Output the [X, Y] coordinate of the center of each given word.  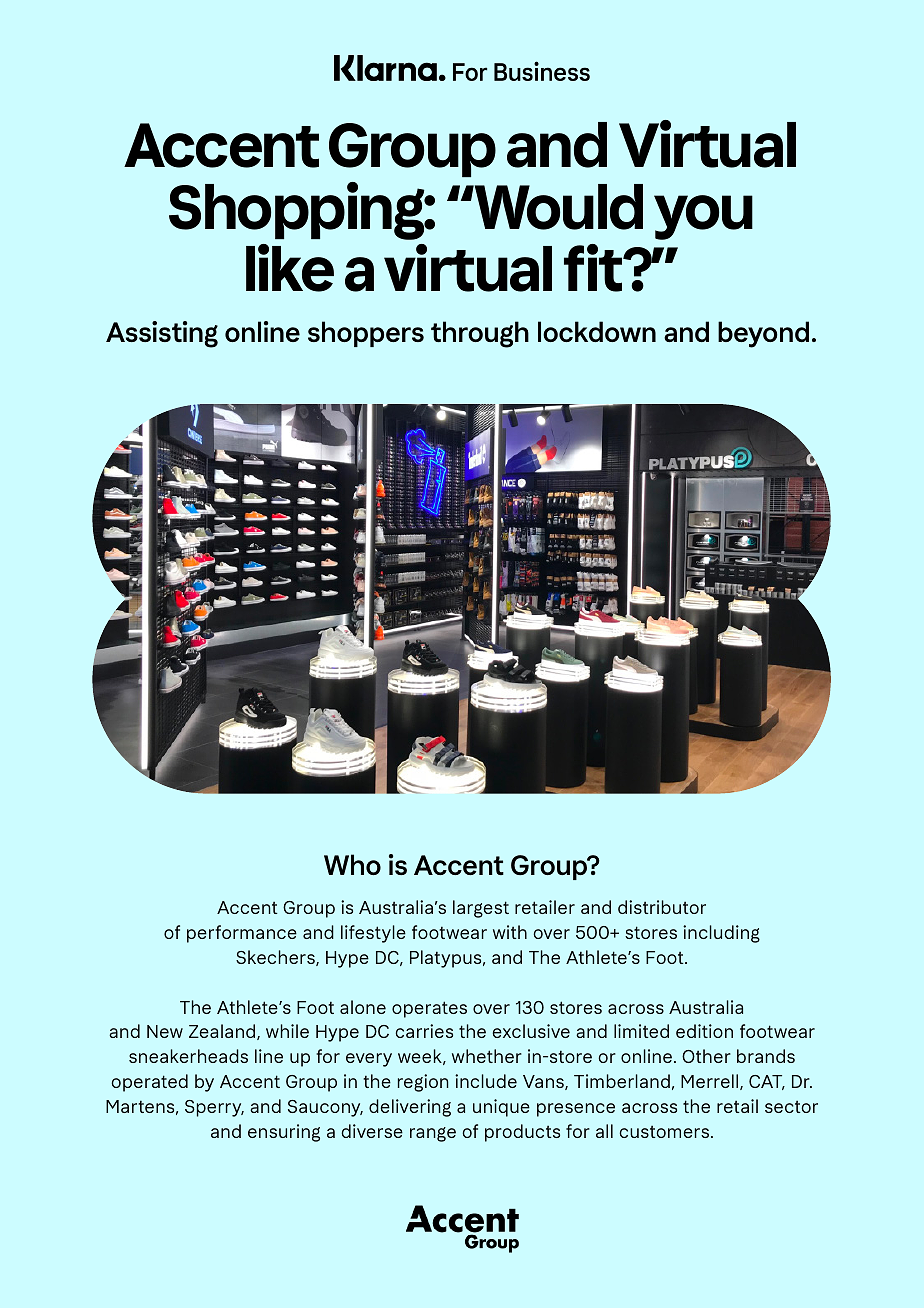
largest [481, 909]
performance [242, 934]
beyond [763, 334]
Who [352, 864]
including [721, 934]
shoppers [366, 334]
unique [501, 1108]
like [290, 268]
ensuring [284, 1133]
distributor [662, 907]
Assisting [162, 334]
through [480, 334]
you [703, 217]
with [510, 932]
